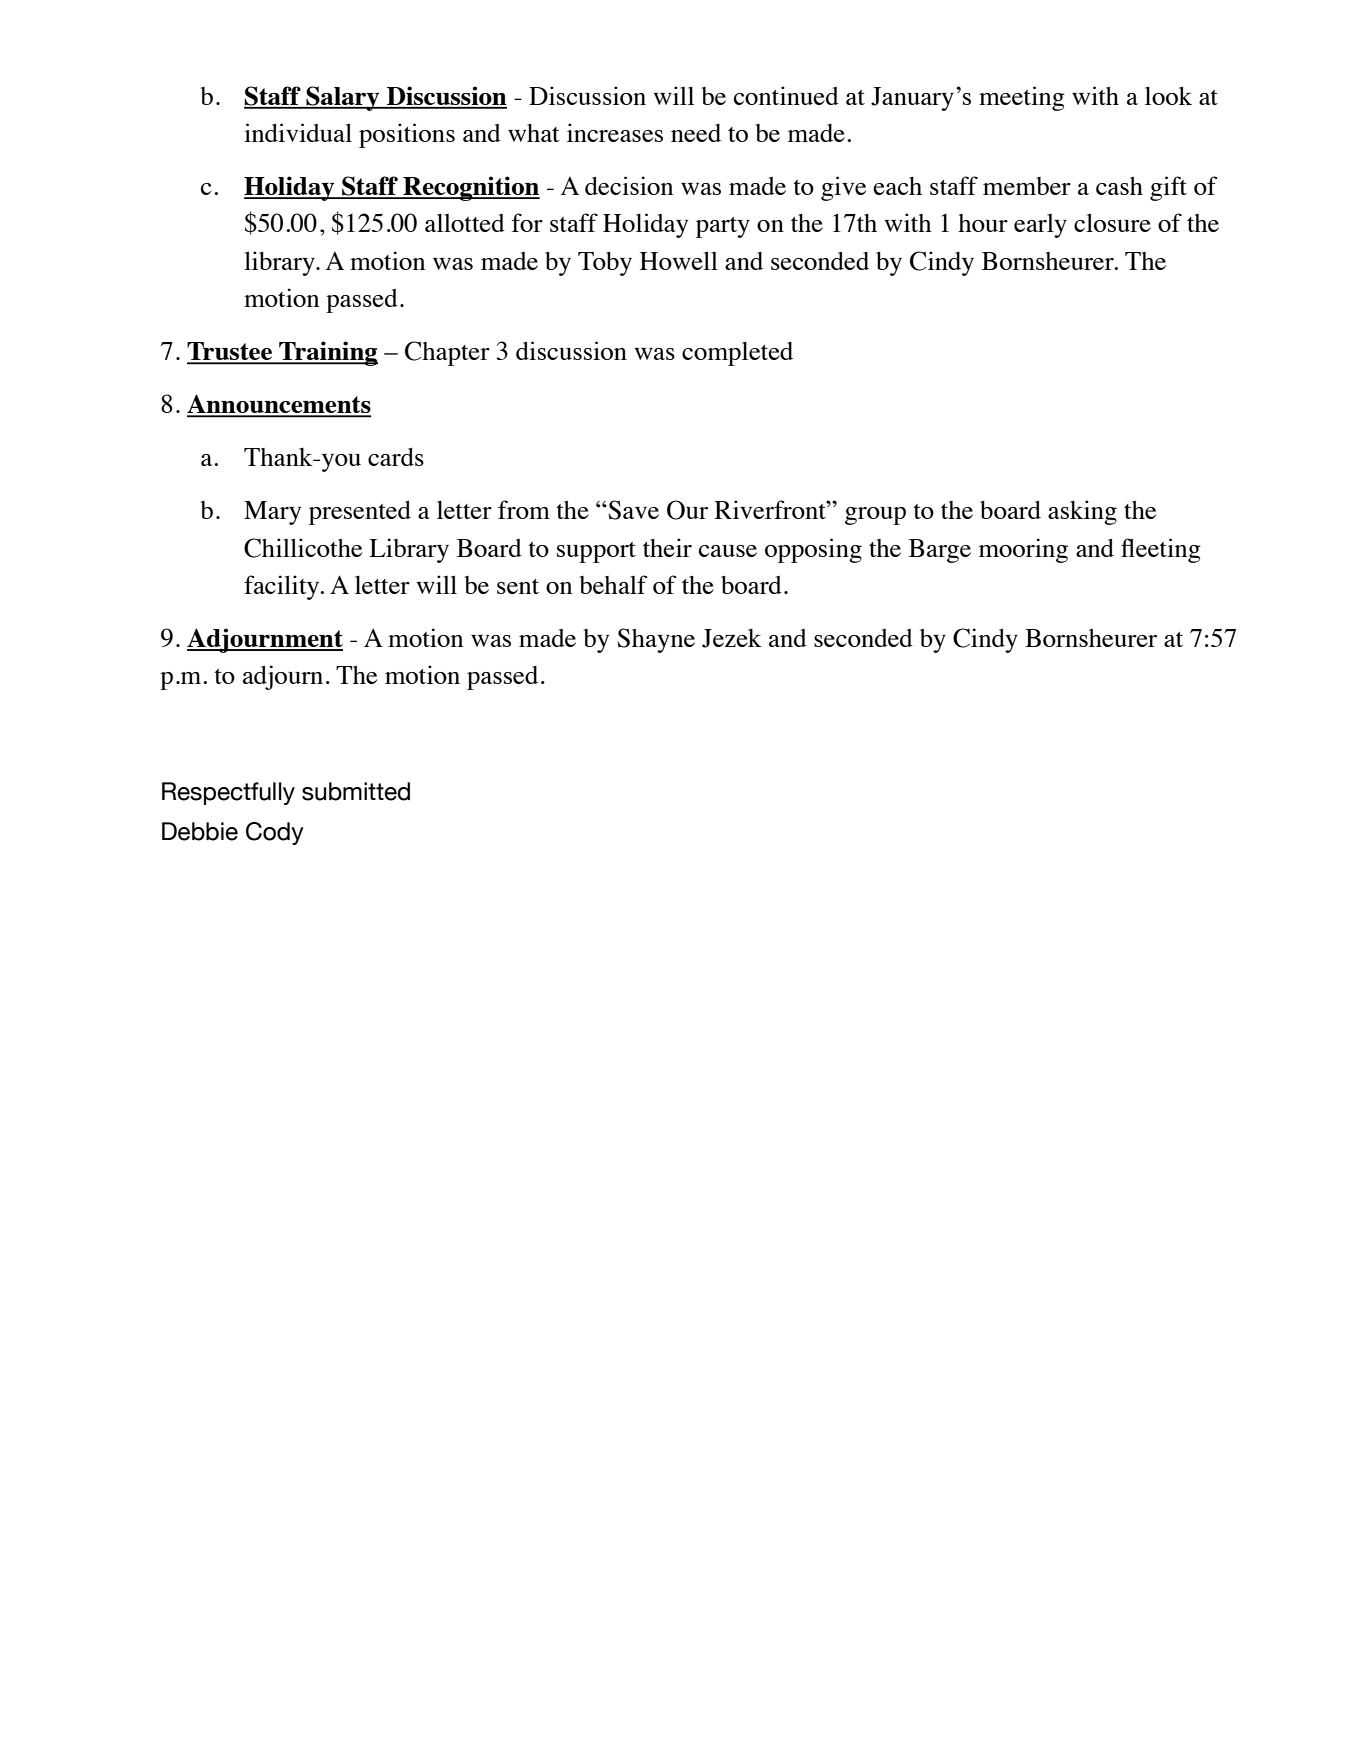 This document has width=1363, height=1763. Describe the element at coordinates (696, 133) in the document. I see `need` at that location.
